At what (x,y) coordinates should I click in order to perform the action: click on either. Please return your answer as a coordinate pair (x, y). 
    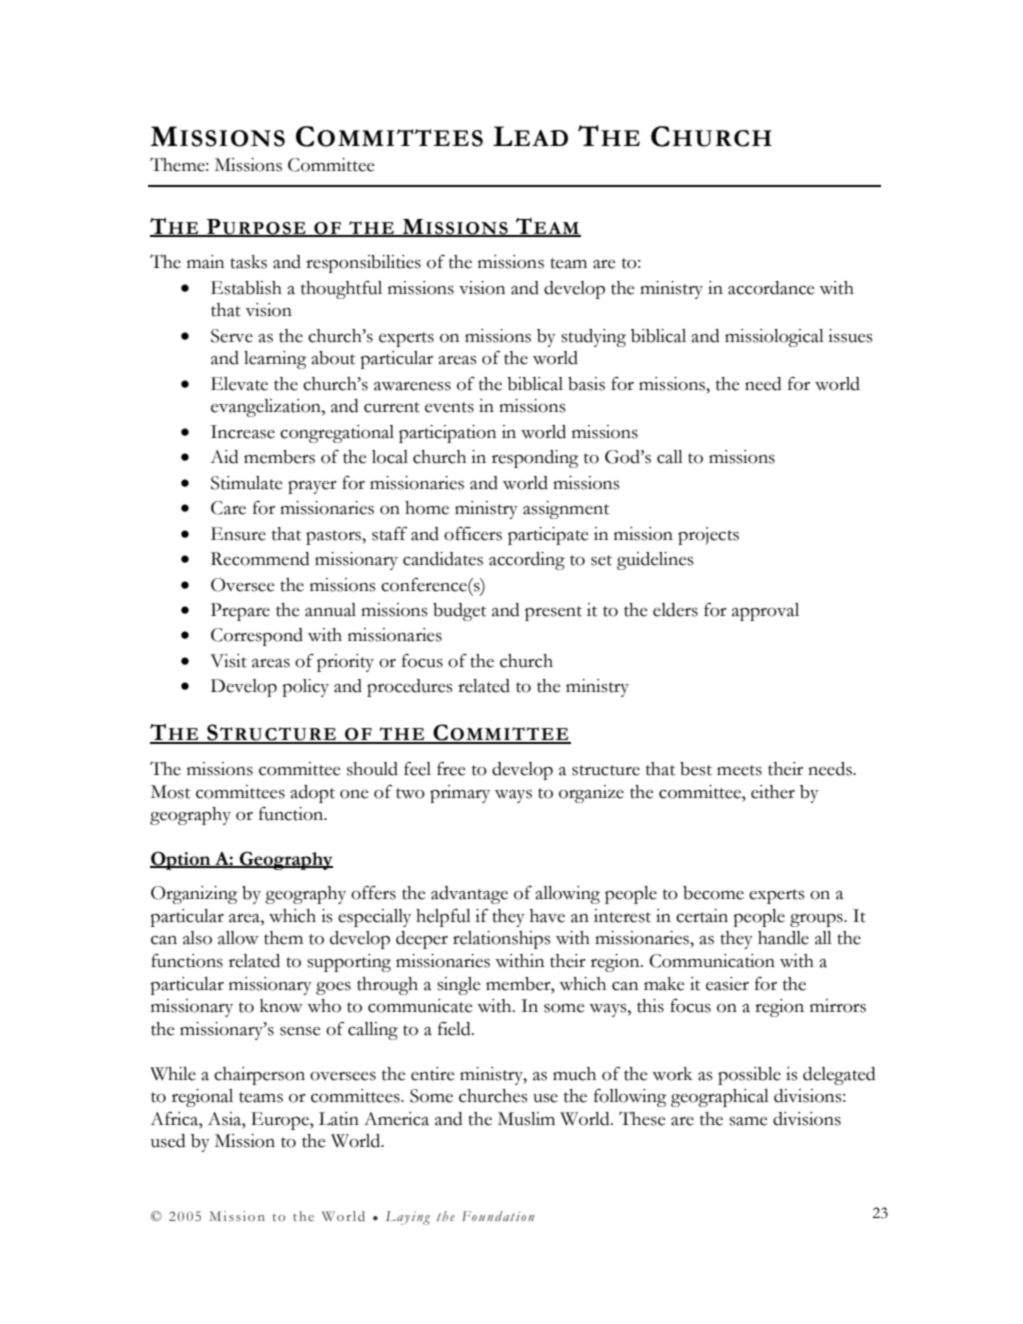
    Looking at the image, I should click on (773, 792).
